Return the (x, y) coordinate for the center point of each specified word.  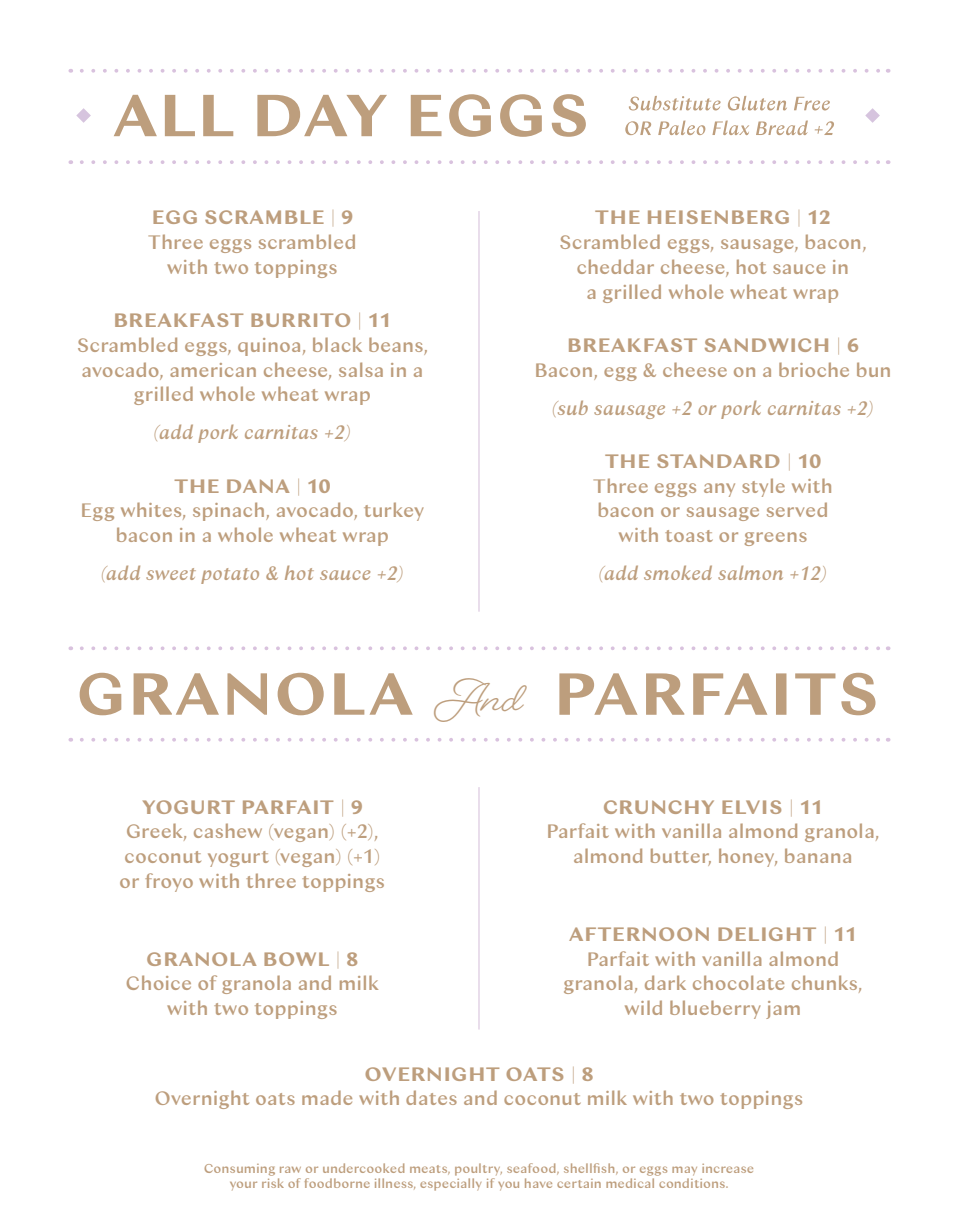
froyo (169, 882)
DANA (258, 486)
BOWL (296, 959)
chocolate (738, 982)
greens (776, 539)
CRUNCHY (659, 807)
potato (230, 576)
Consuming (239, 1170)
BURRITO (300, 320)
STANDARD (718, 461)
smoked (678, 572)
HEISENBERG (718, 217)
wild (643, 1007)
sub (571, 407)
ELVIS (751, 807)
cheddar (615, 266)
